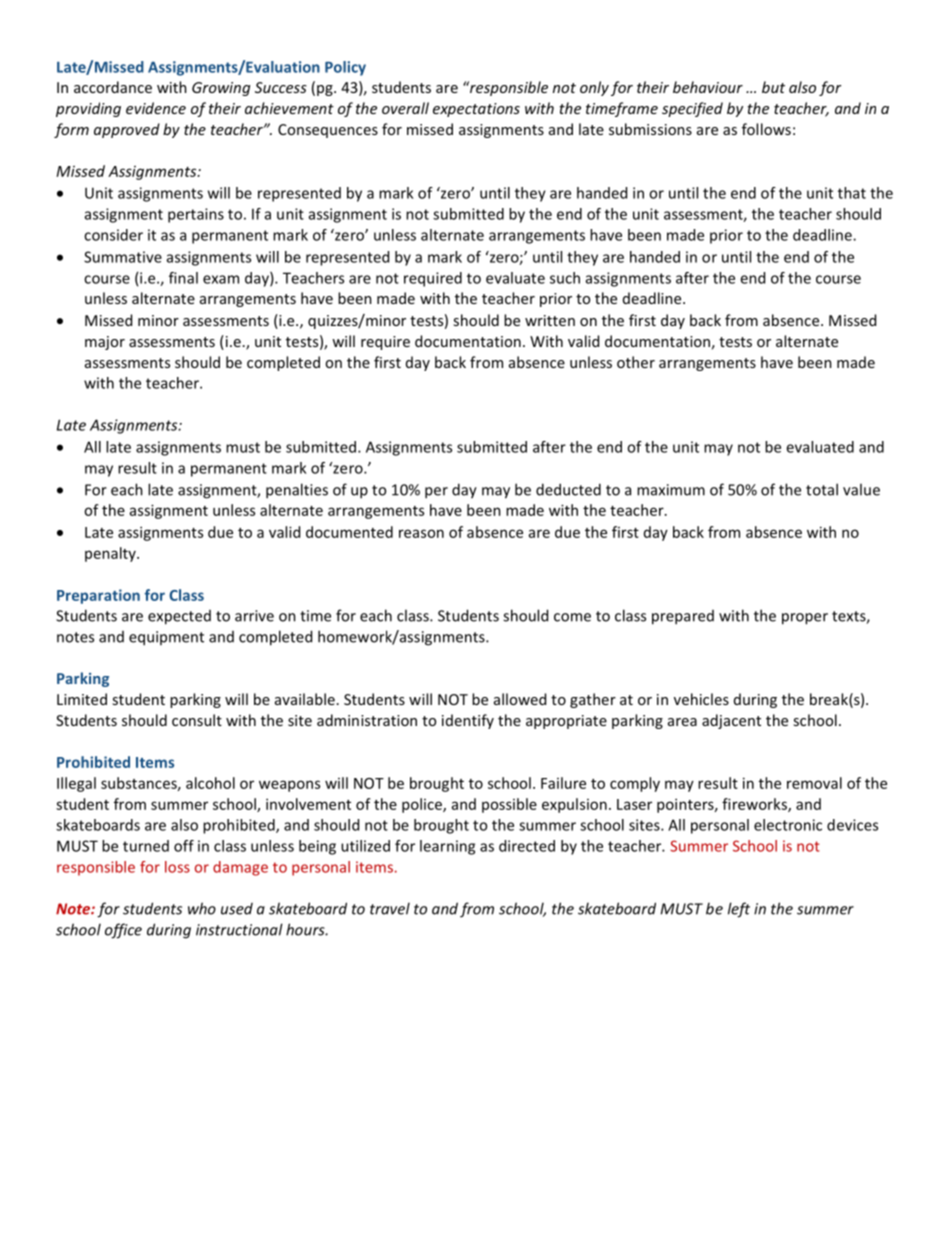  Describe the element at coordinates (550, 320) in the image. I see `written` at that location.
